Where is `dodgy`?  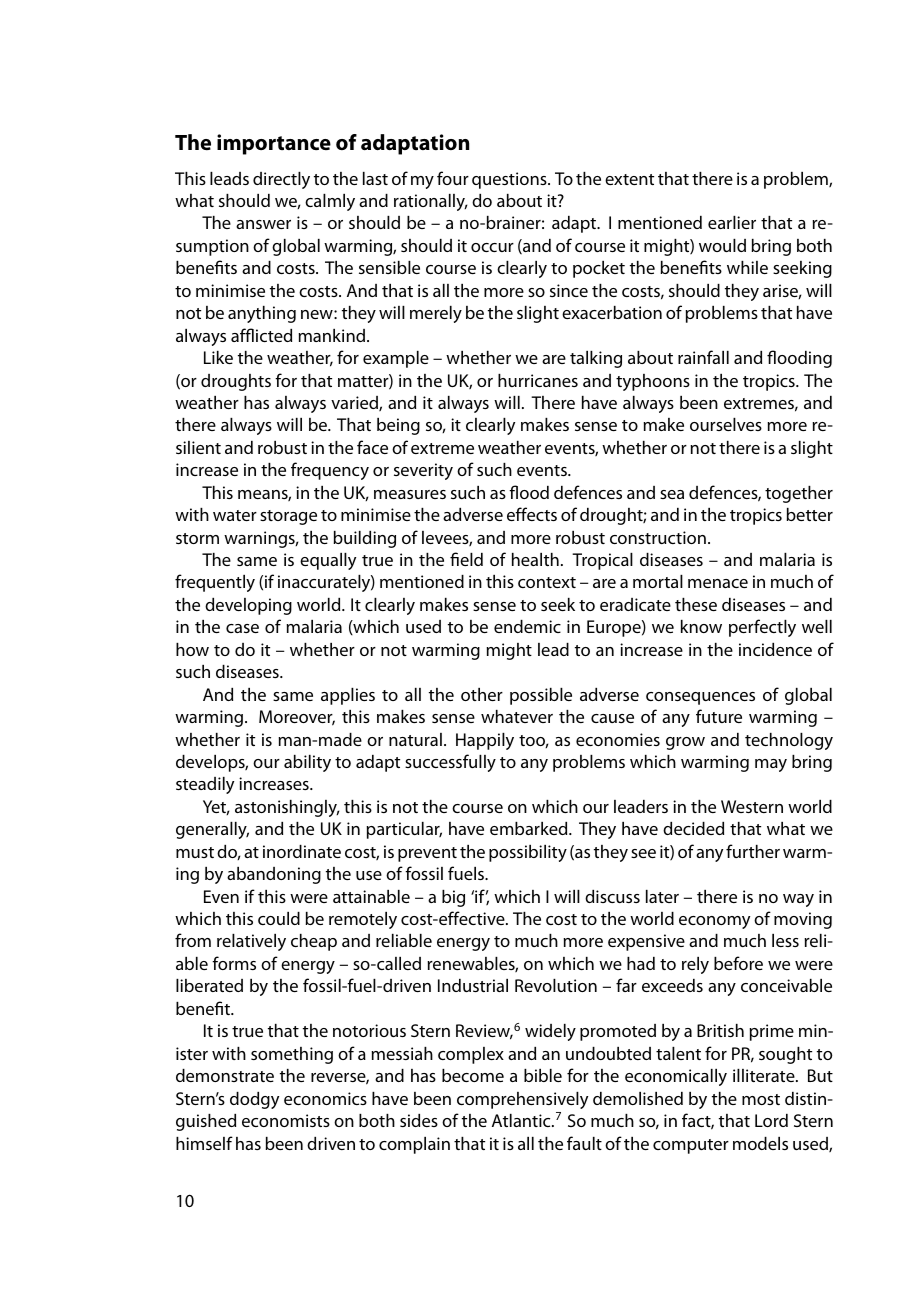
dodgy is located at coordinates (254, 1100).
